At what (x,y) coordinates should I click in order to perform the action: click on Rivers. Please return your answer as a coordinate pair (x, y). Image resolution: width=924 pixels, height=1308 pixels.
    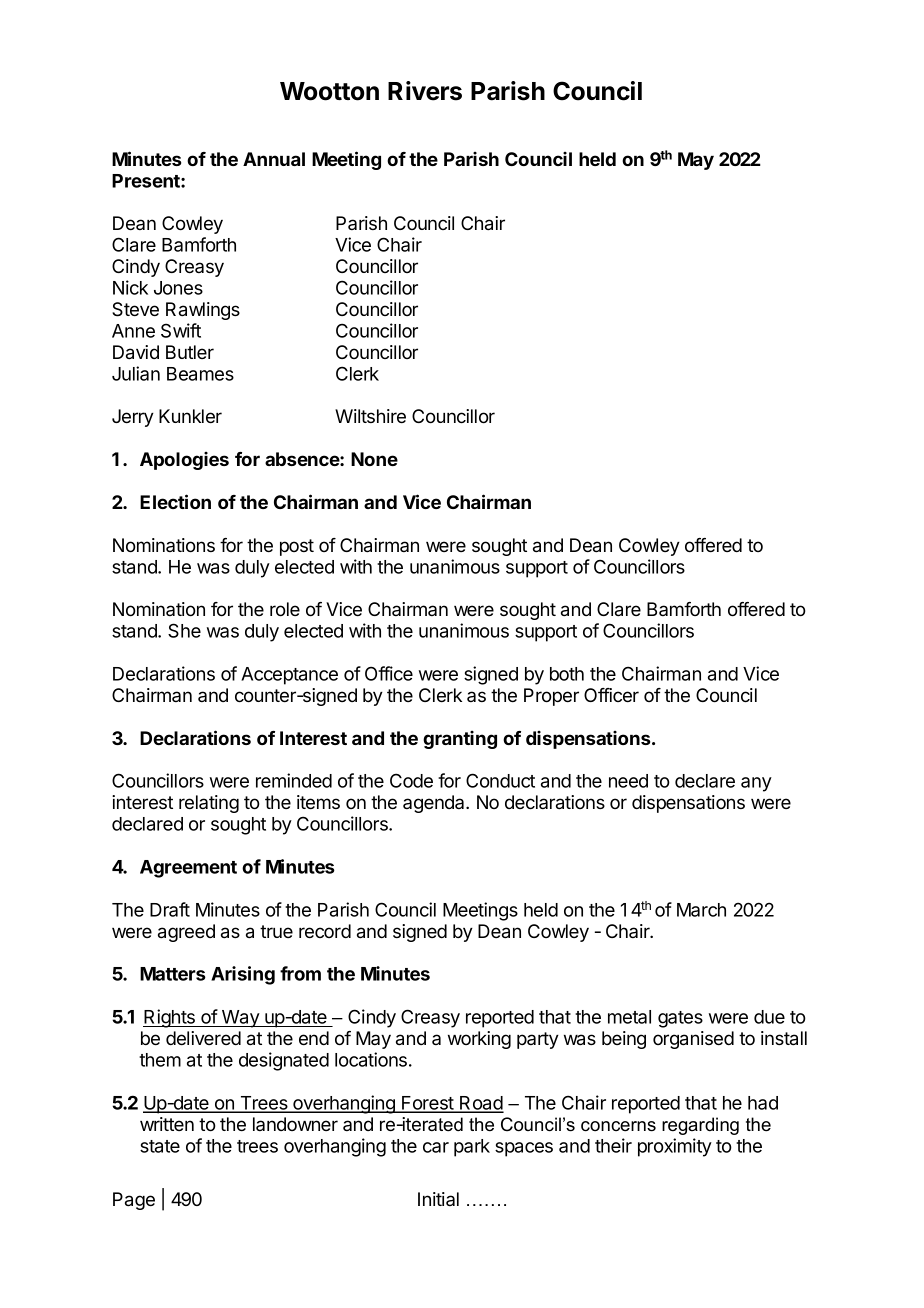
    Looking at the image, I should click on (425, 91).
